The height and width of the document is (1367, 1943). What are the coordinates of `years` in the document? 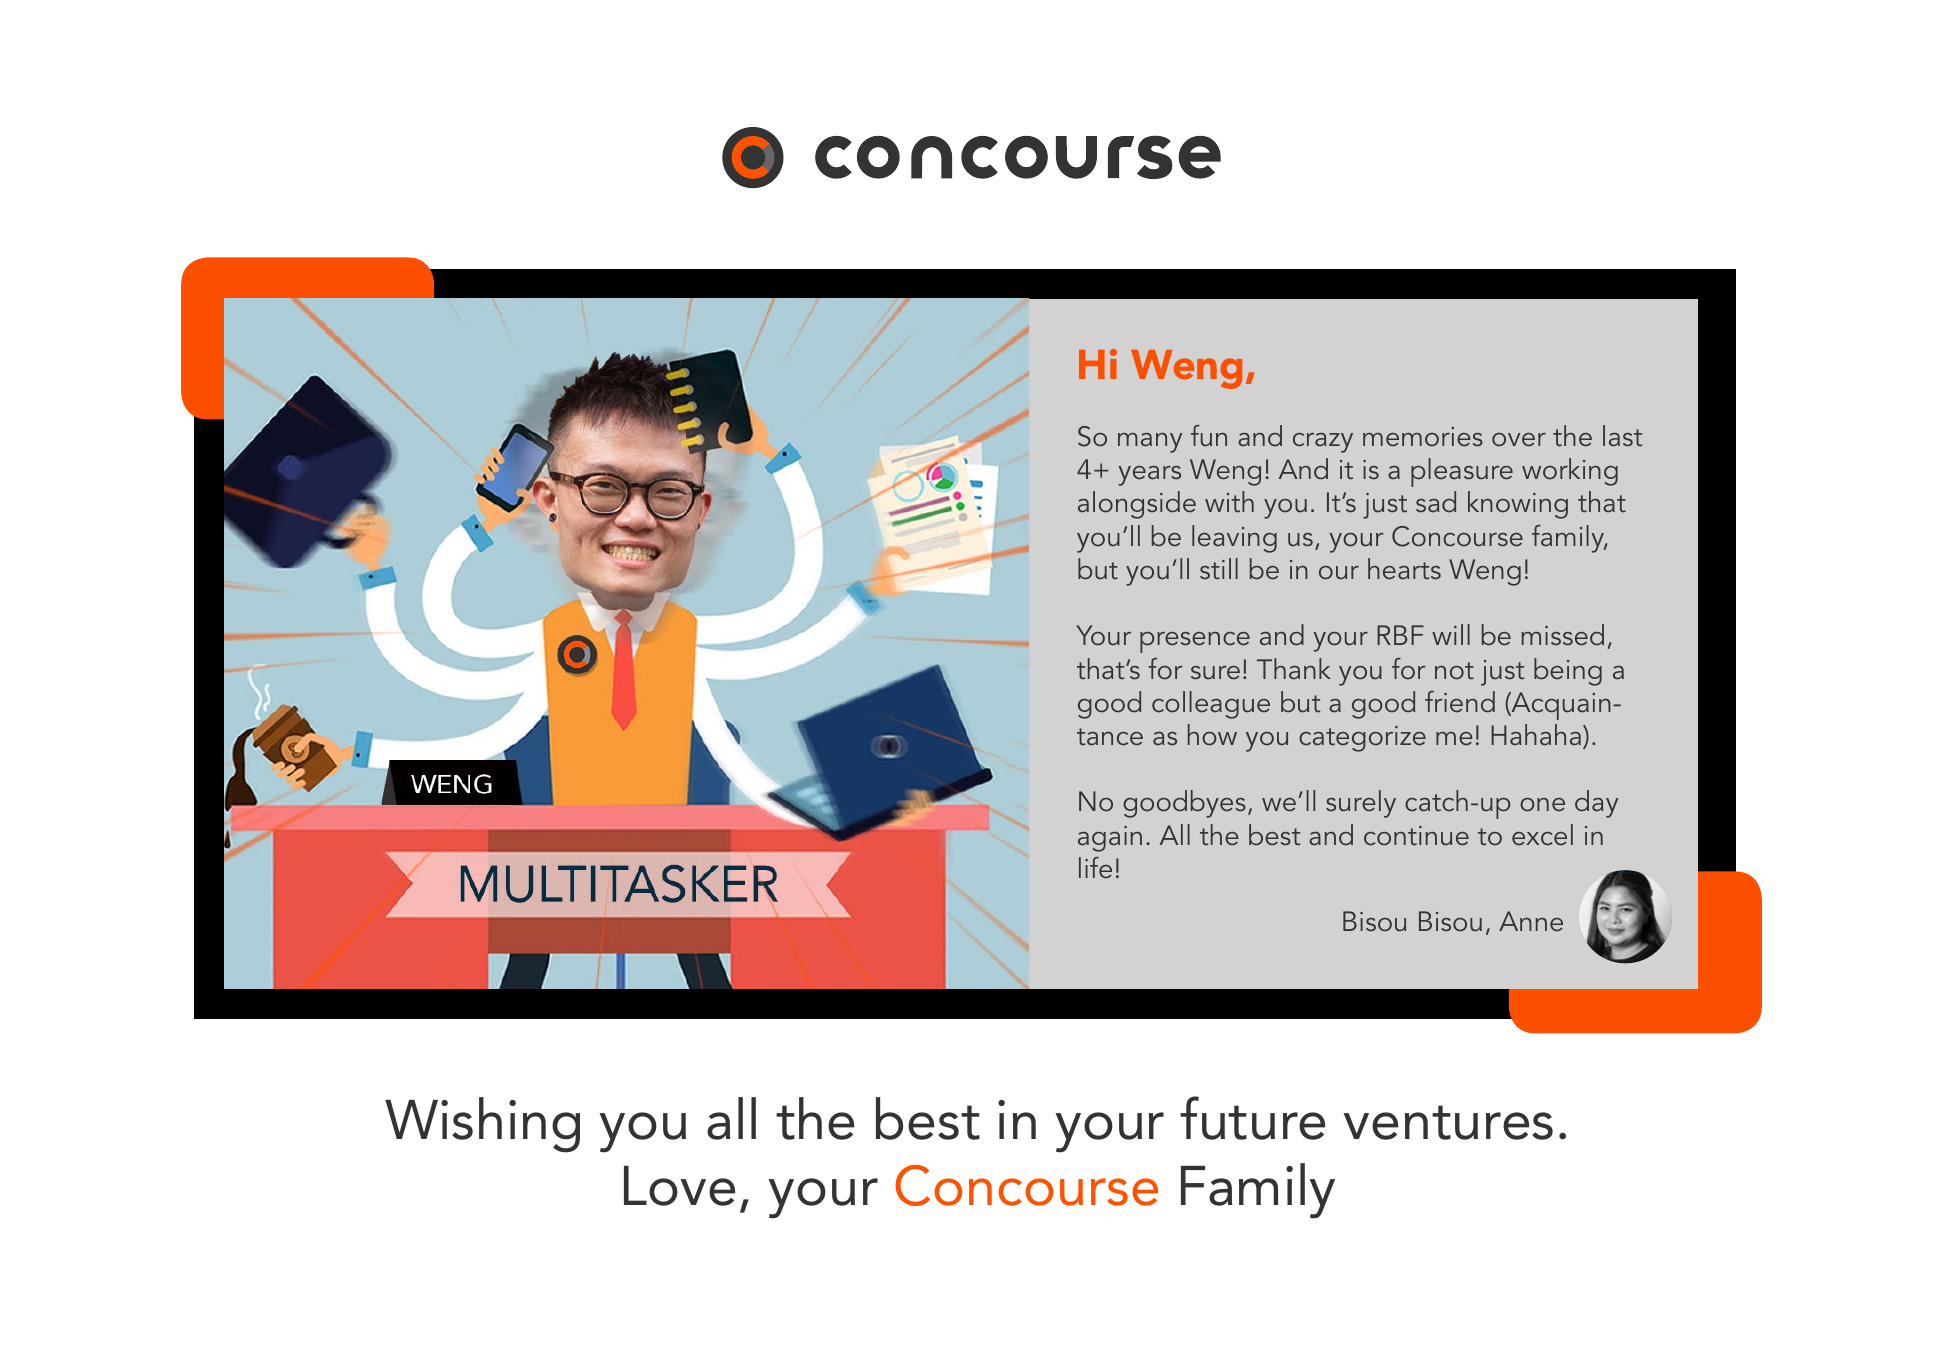 It's located at (1149, 476).
